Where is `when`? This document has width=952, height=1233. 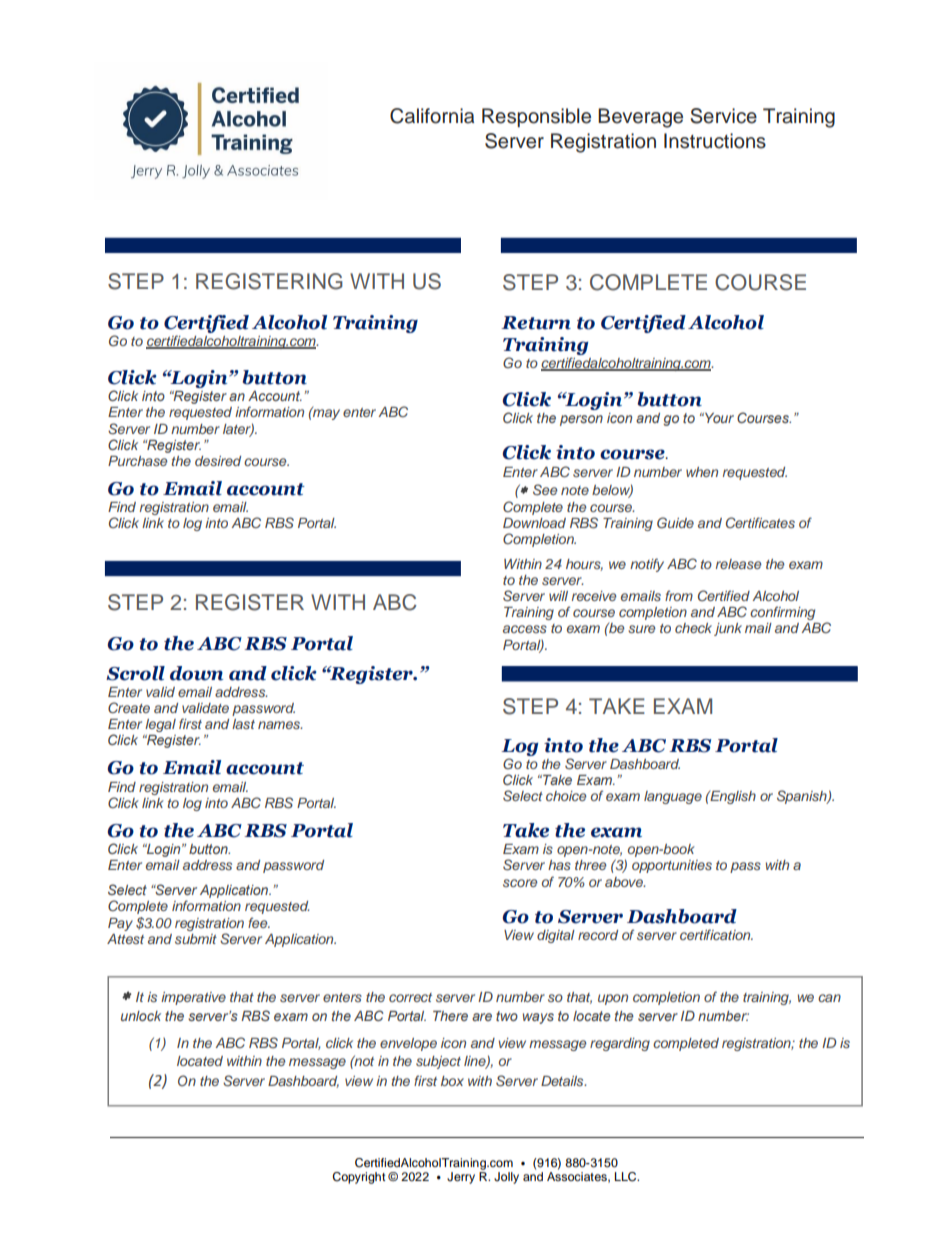
when is located at coordinates (702, 472).
